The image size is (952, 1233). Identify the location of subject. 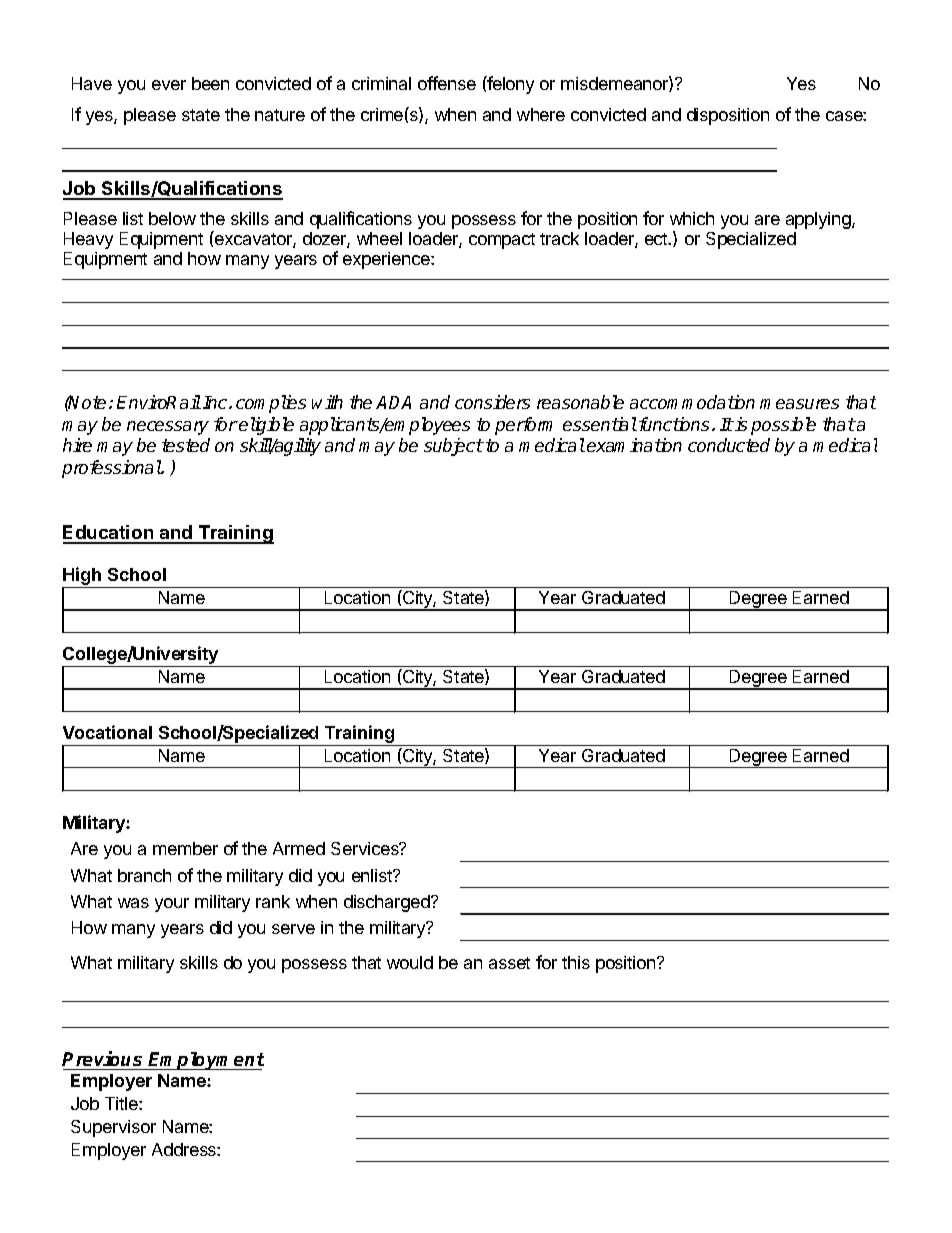
(454, 447).
